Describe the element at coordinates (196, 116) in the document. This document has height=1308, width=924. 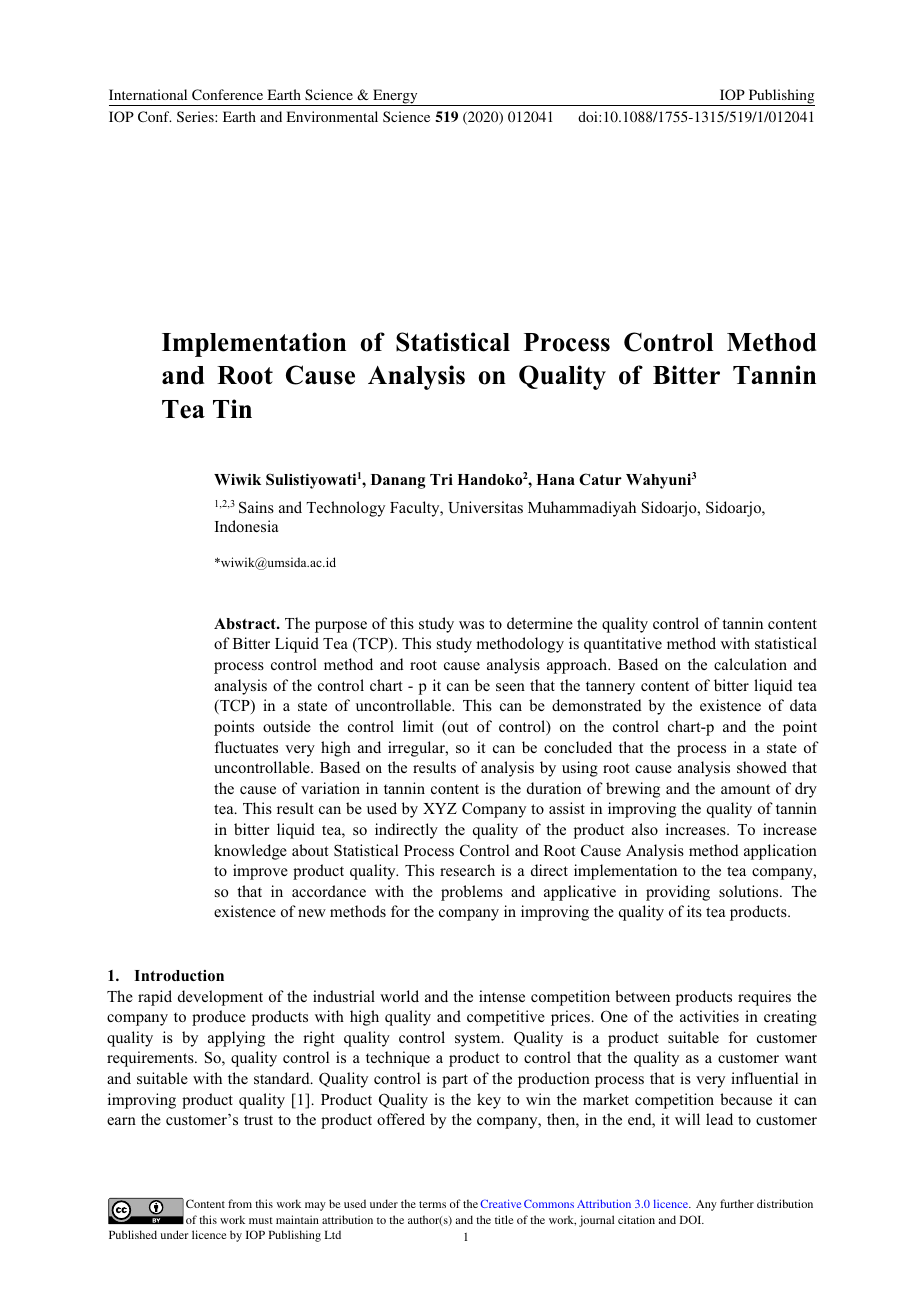
I see `Series` at that location.
